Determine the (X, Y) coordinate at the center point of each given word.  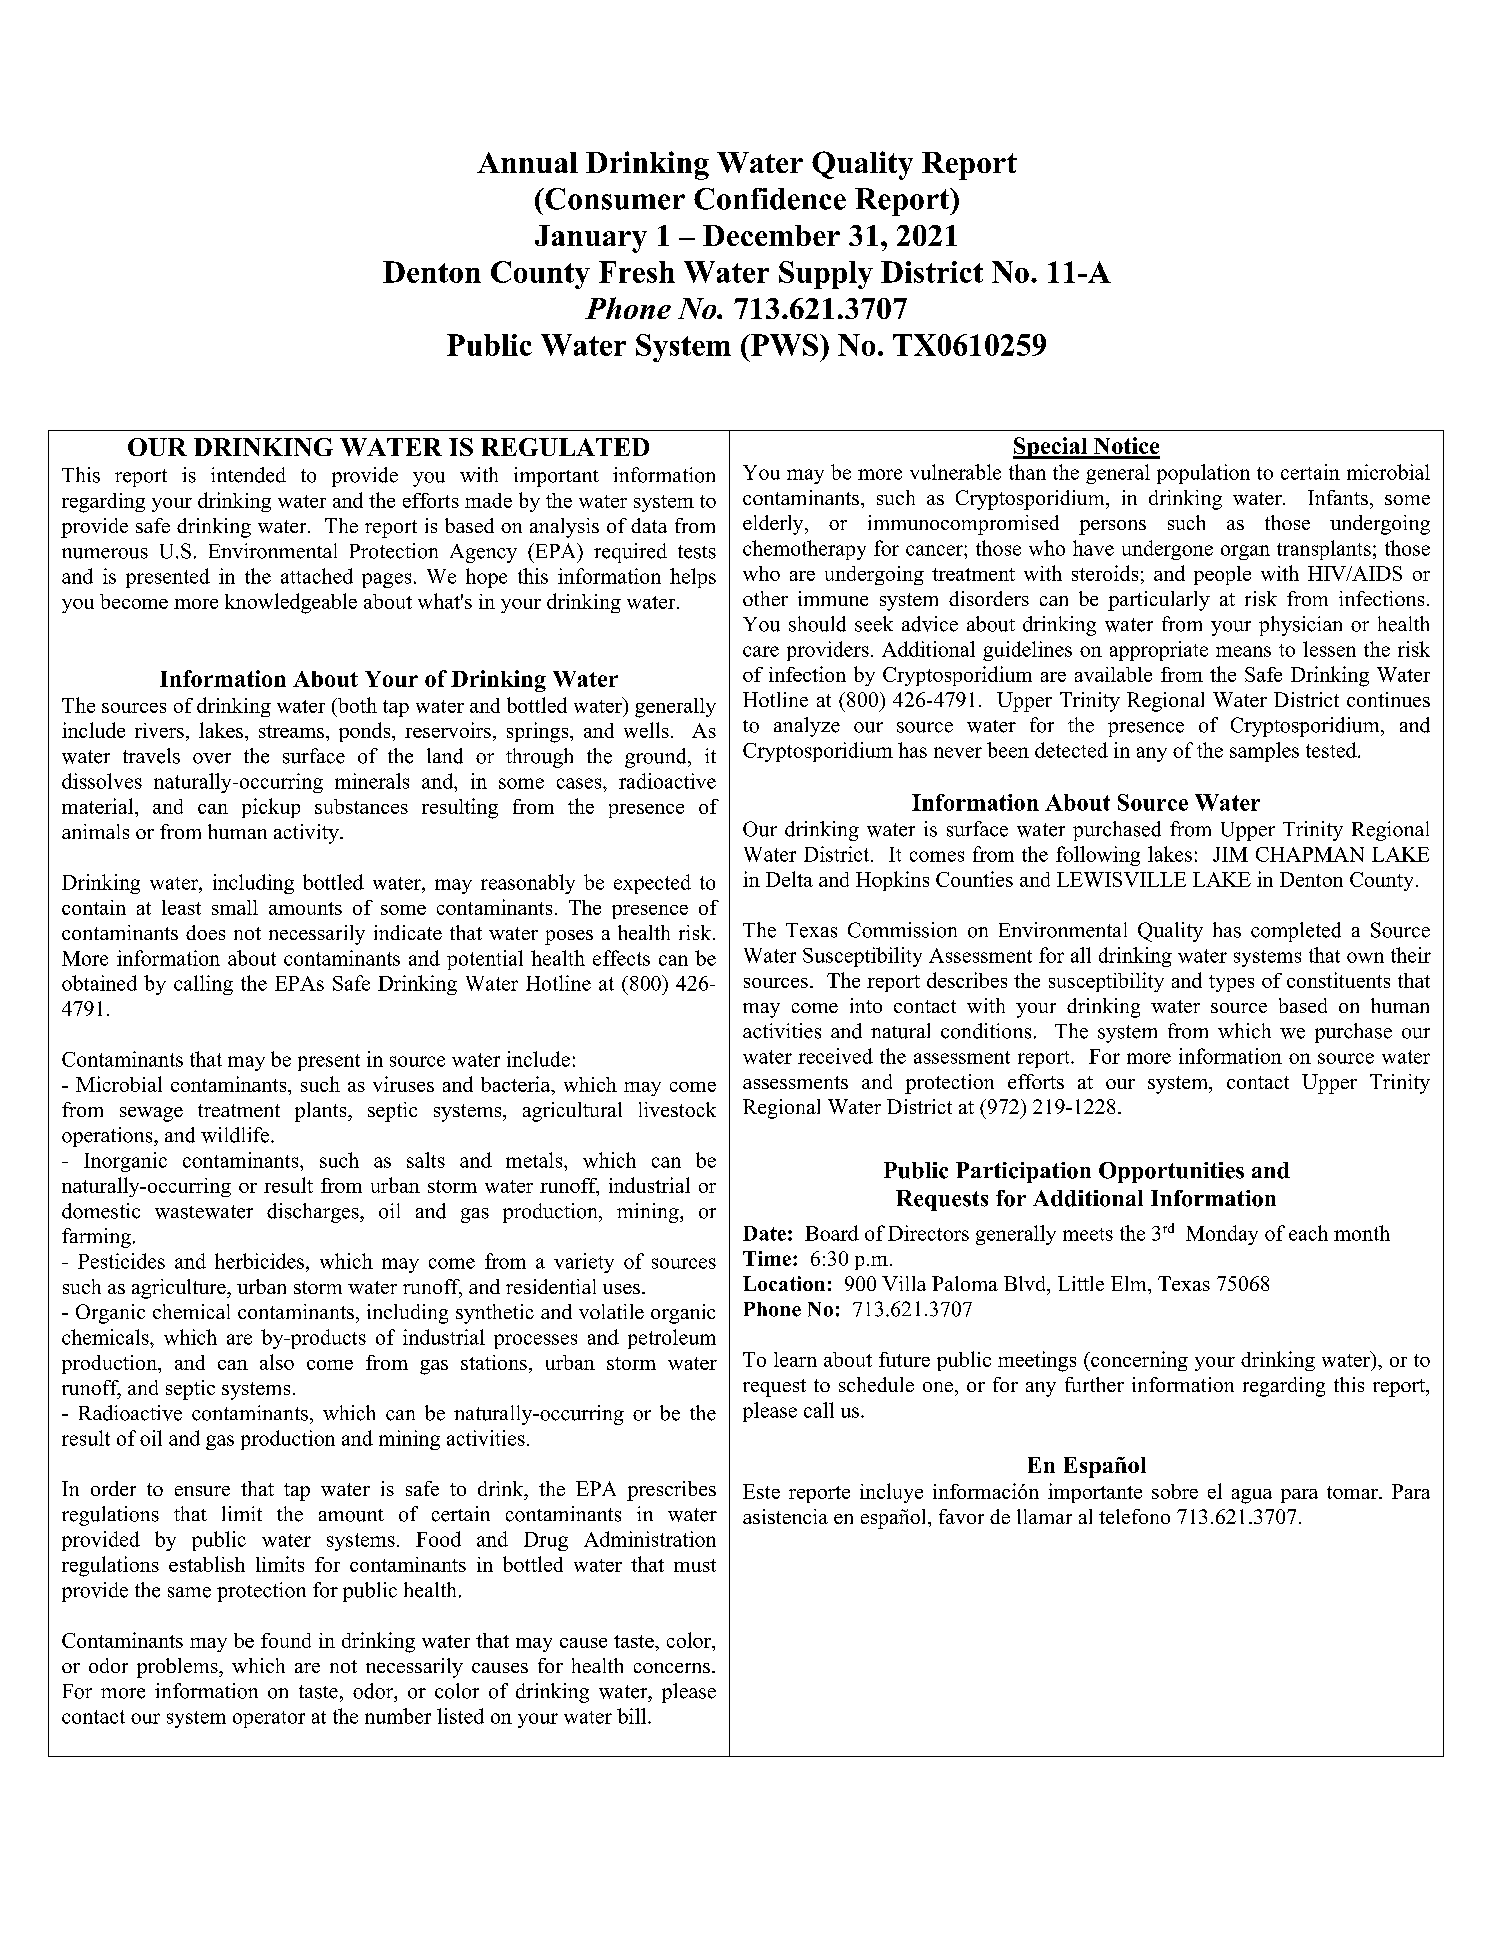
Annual (527, 162)
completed (1296, 932)
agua (1252, 1496)
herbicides (259, 1261)
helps (693, 578)
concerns (673, 1668)
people (1222, 575)
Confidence (770, 199)
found (286, 1640)
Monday (1222, 1235)
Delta (789, 879)
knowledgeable (291, 603)
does (205, 932)
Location (784, 1283)
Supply (826, 275)
